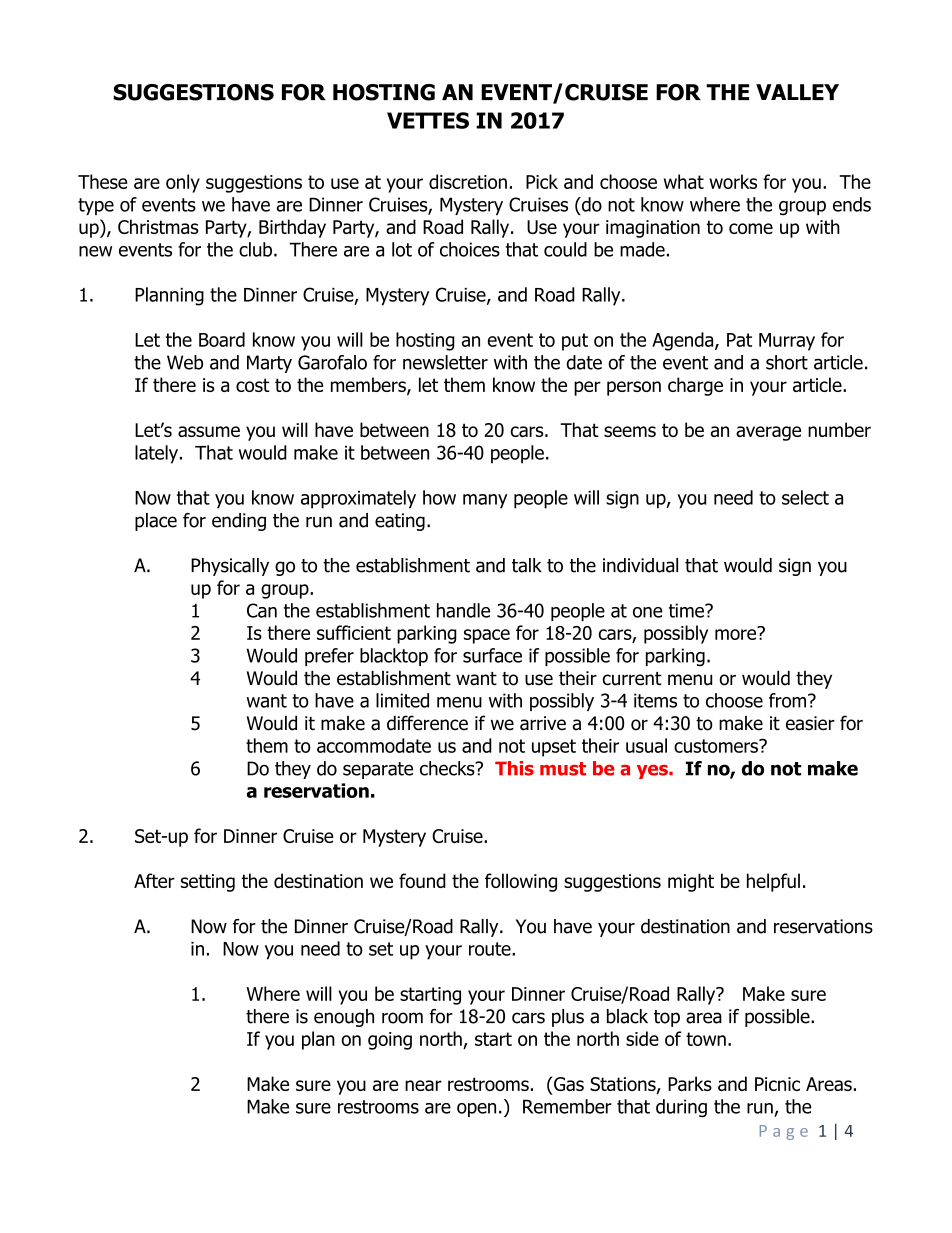 This screenshot has width=952, height=1233. Describe the element at coordinates (737, 633) in the screenshot. I see `more` at that location.
